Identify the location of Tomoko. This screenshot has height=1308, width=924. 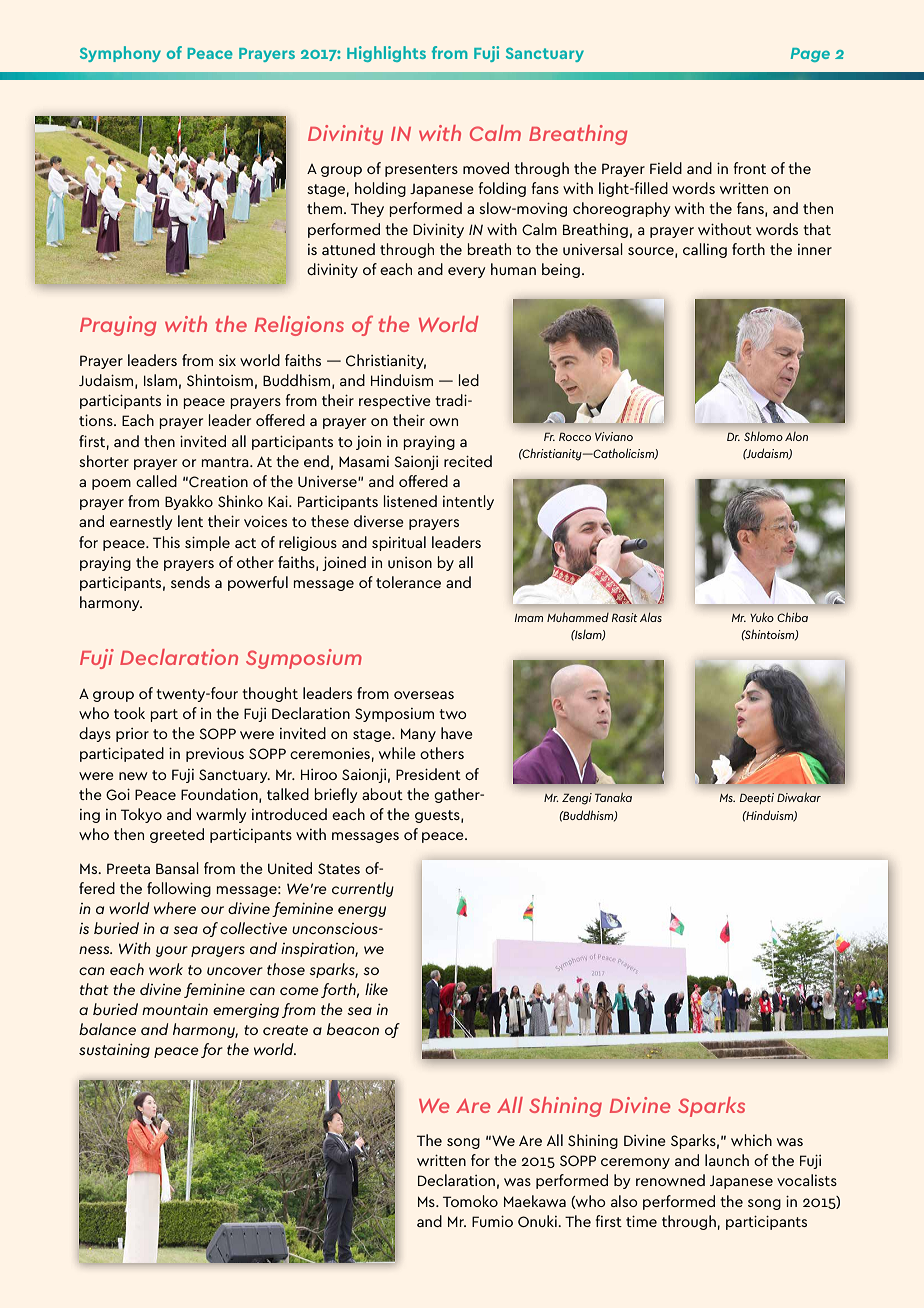
(470, 1201).
